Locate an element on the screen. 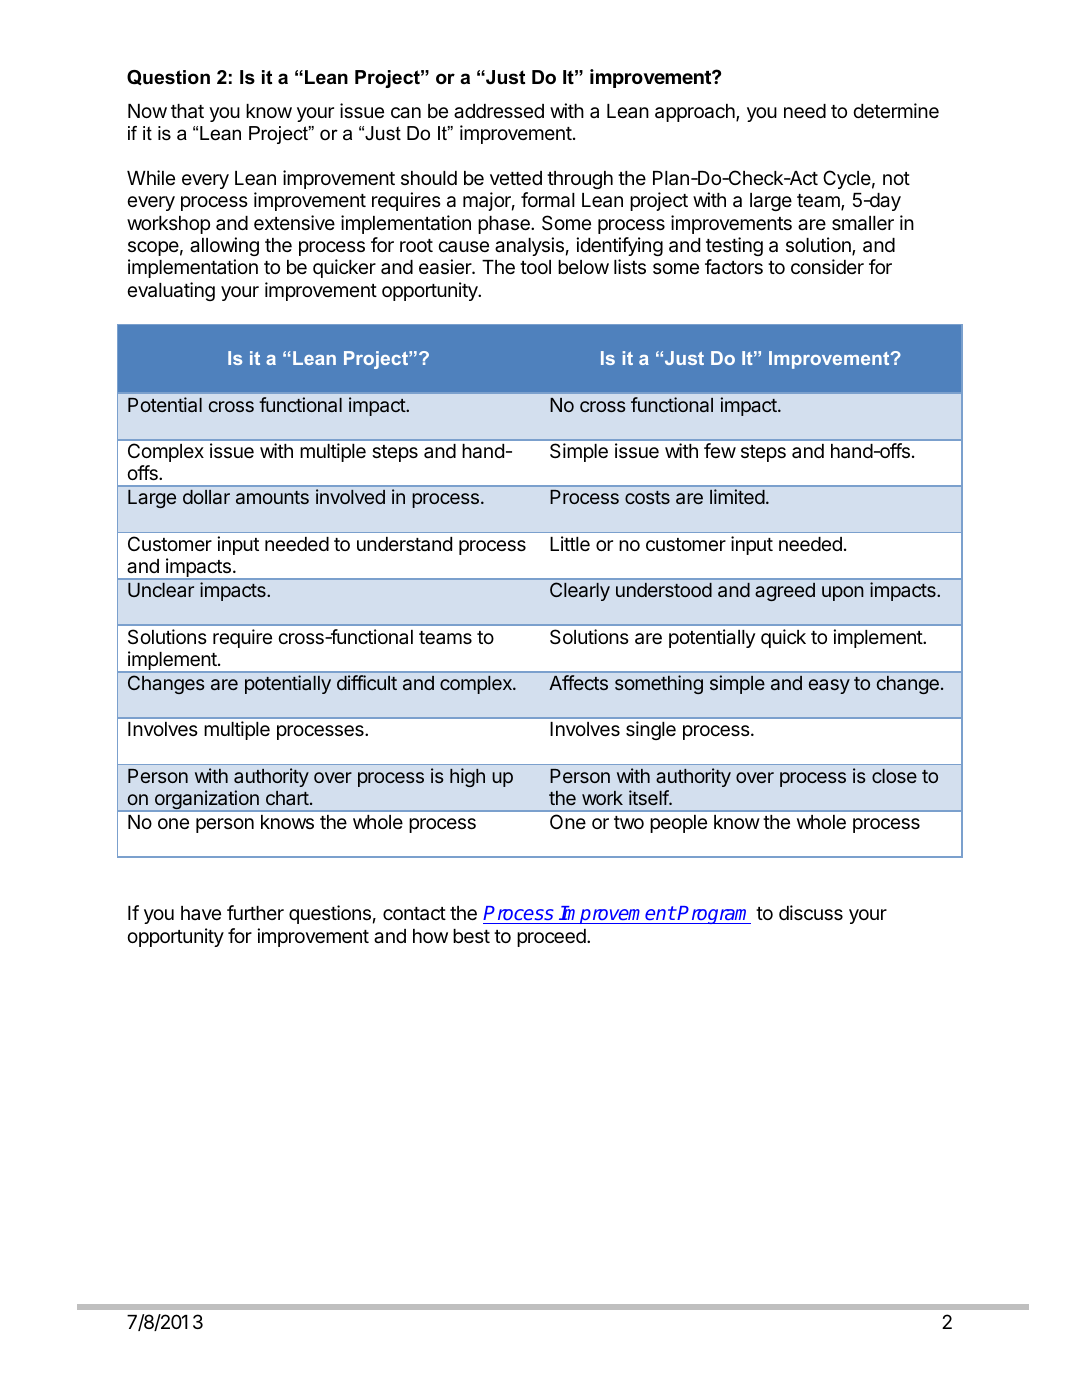  addressed is located at coordinates (499, 111).
